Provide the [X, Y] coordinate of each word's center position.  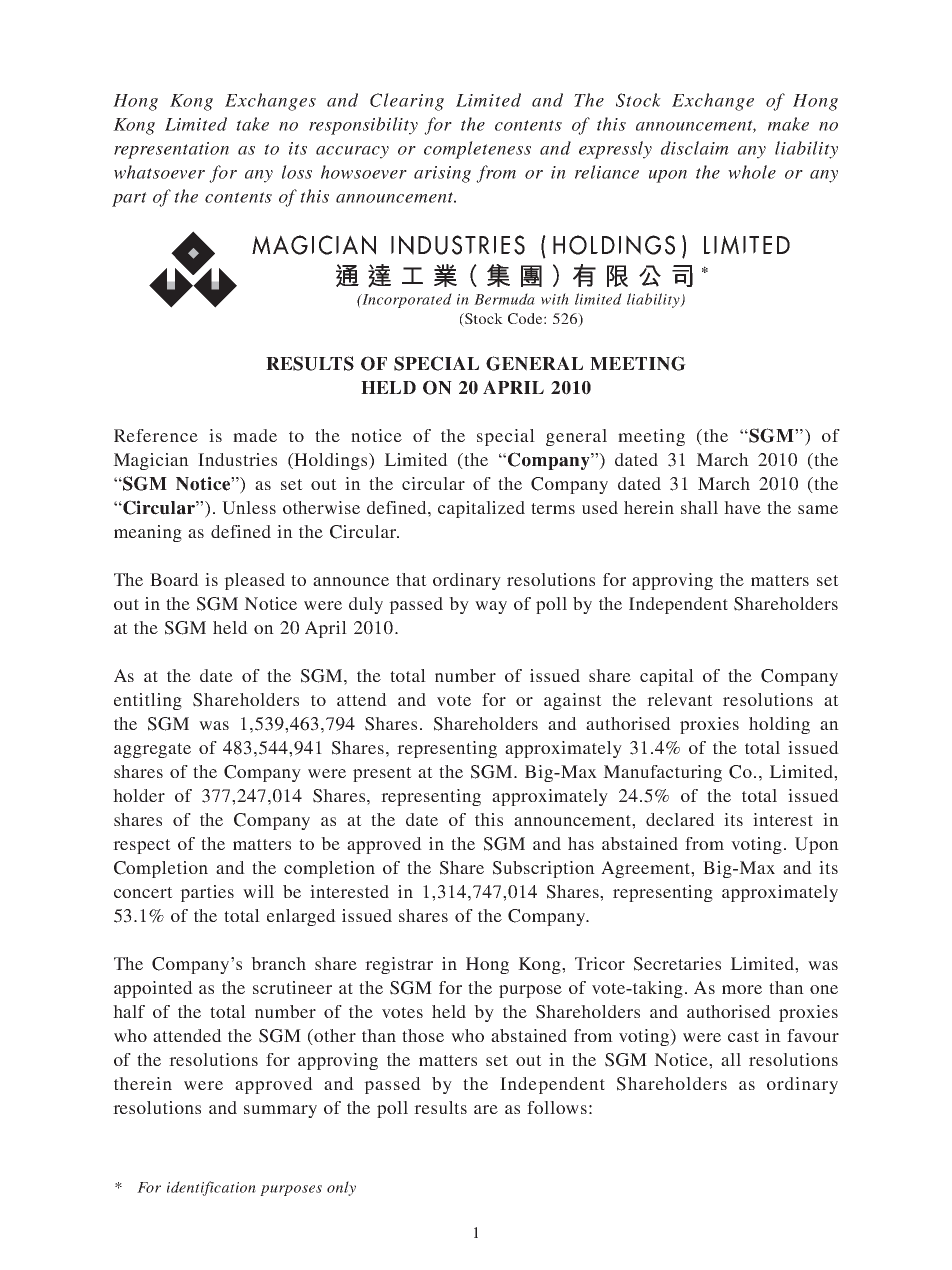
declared [680, 819]
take [252, 124]
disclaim [695, 148]
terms [553, 508]
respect [142, 846]
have [742, 507]
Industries [237, 459]
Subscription [544, 869]
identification [211, 1188]
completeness [477, 150]
